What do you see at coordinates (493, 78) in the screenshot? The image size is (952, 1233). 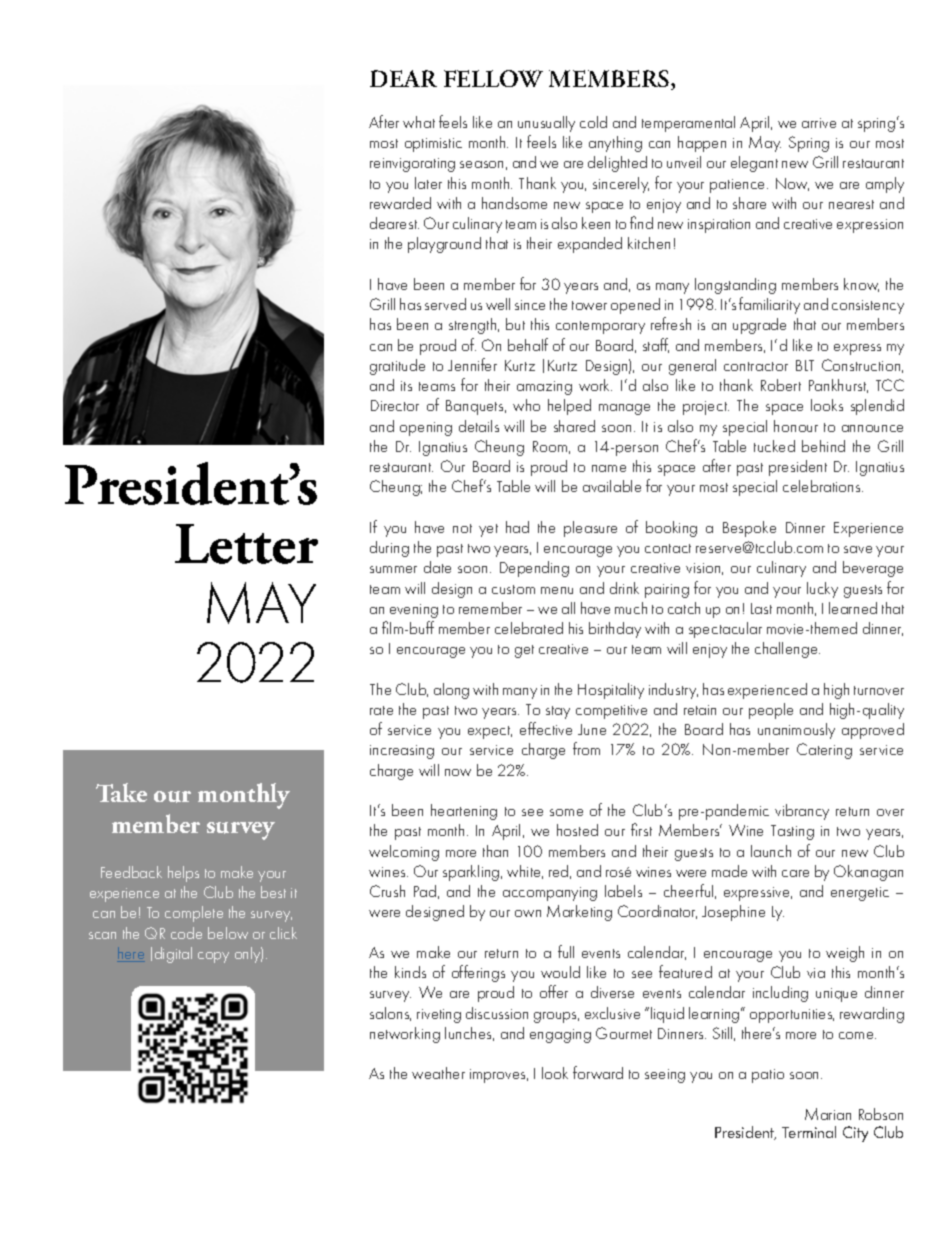 I see `FELLOW` at bounding box center [493, 78].
